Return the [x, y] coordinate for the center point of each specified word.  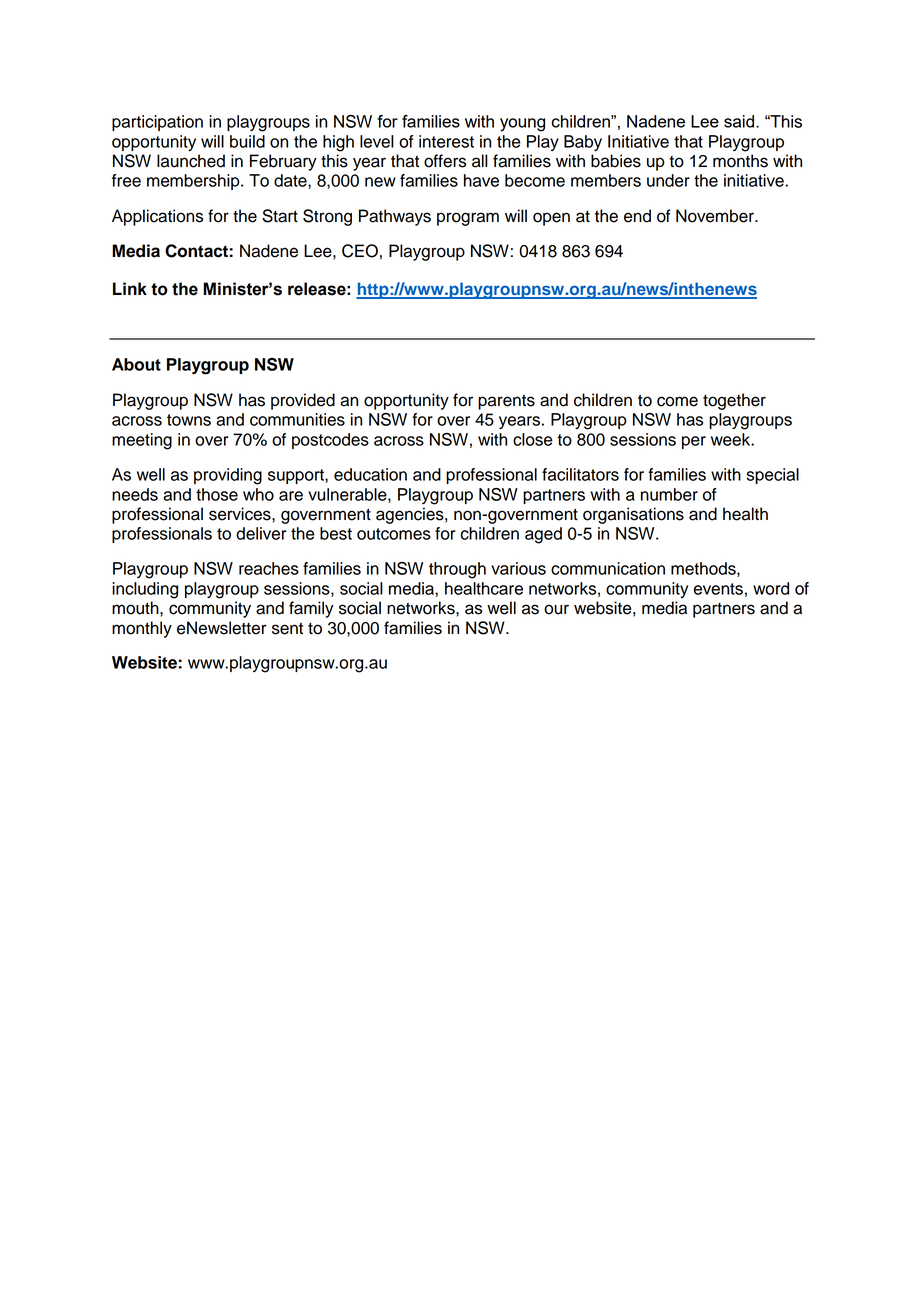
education [370, 474]
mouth [136, 608]
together [734, 401]
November [716, 216]
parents [506, 402]
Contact [196, 251]
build [247, 141]
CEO [360, 251]
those [217, 494]
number [669, 494]
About [136, 364]
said [739, 121]
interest [446, 141]
